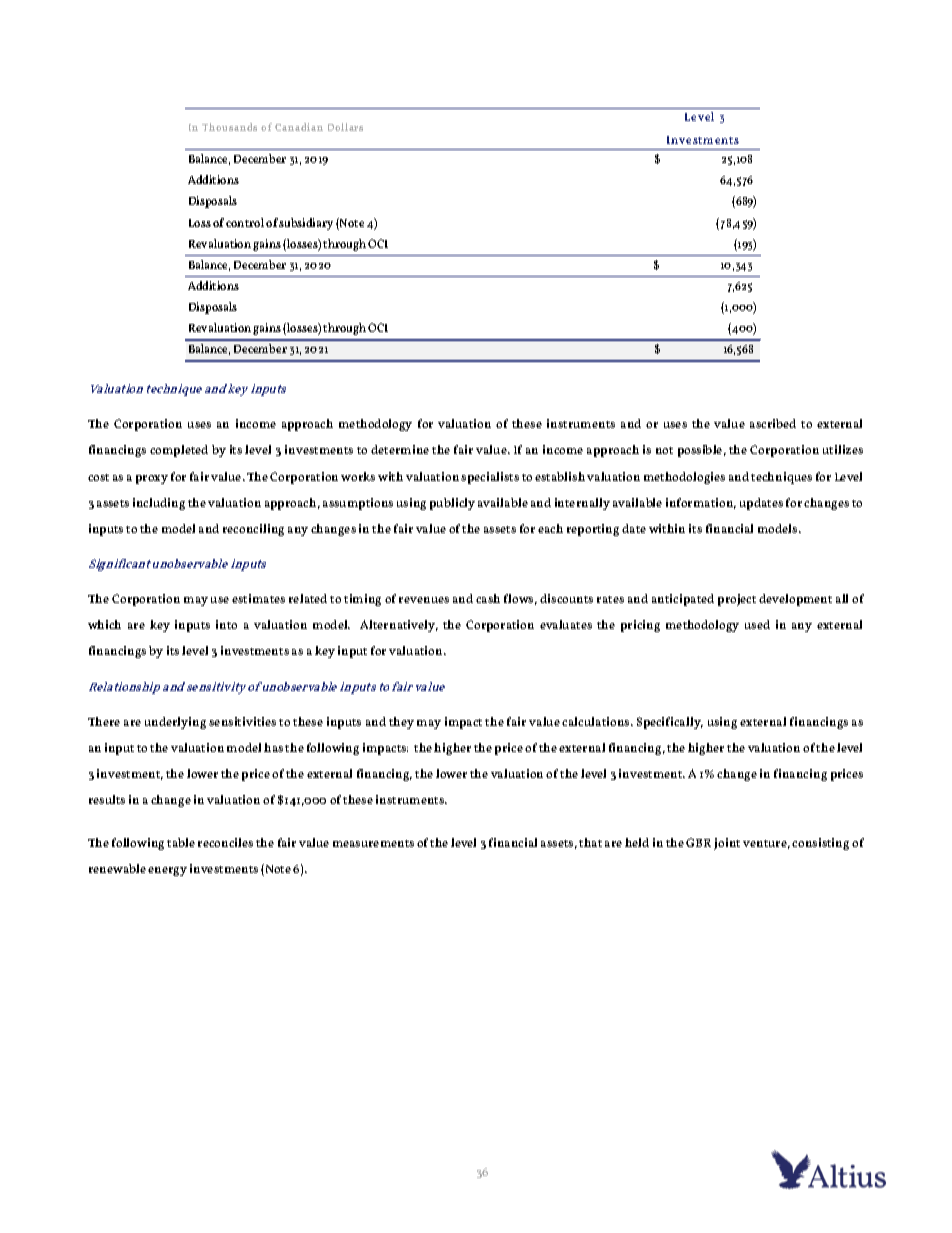  Describe the element at coordinates (229, 127) in the page. I see `Thousands` at that location.
